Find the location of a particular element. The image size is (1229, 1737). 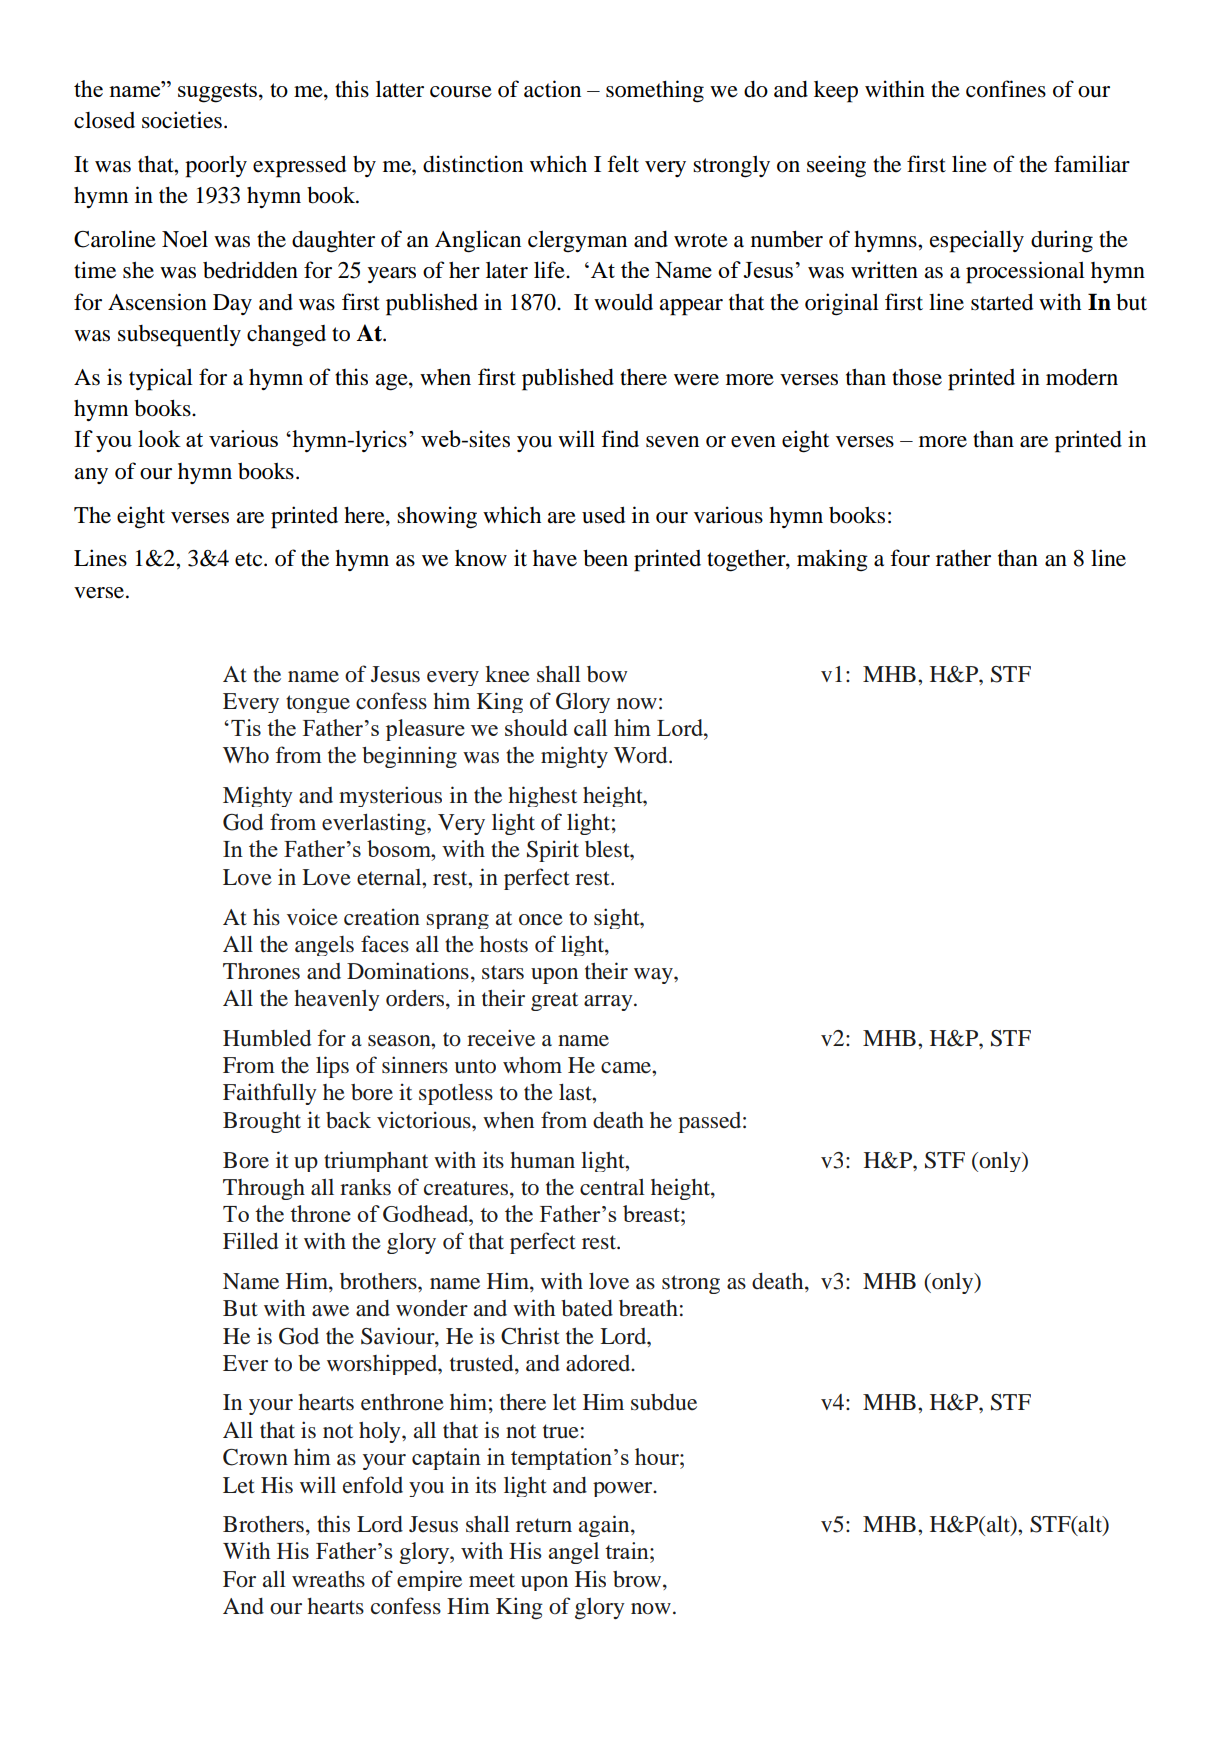

find is located at coordinates (620, 439).
